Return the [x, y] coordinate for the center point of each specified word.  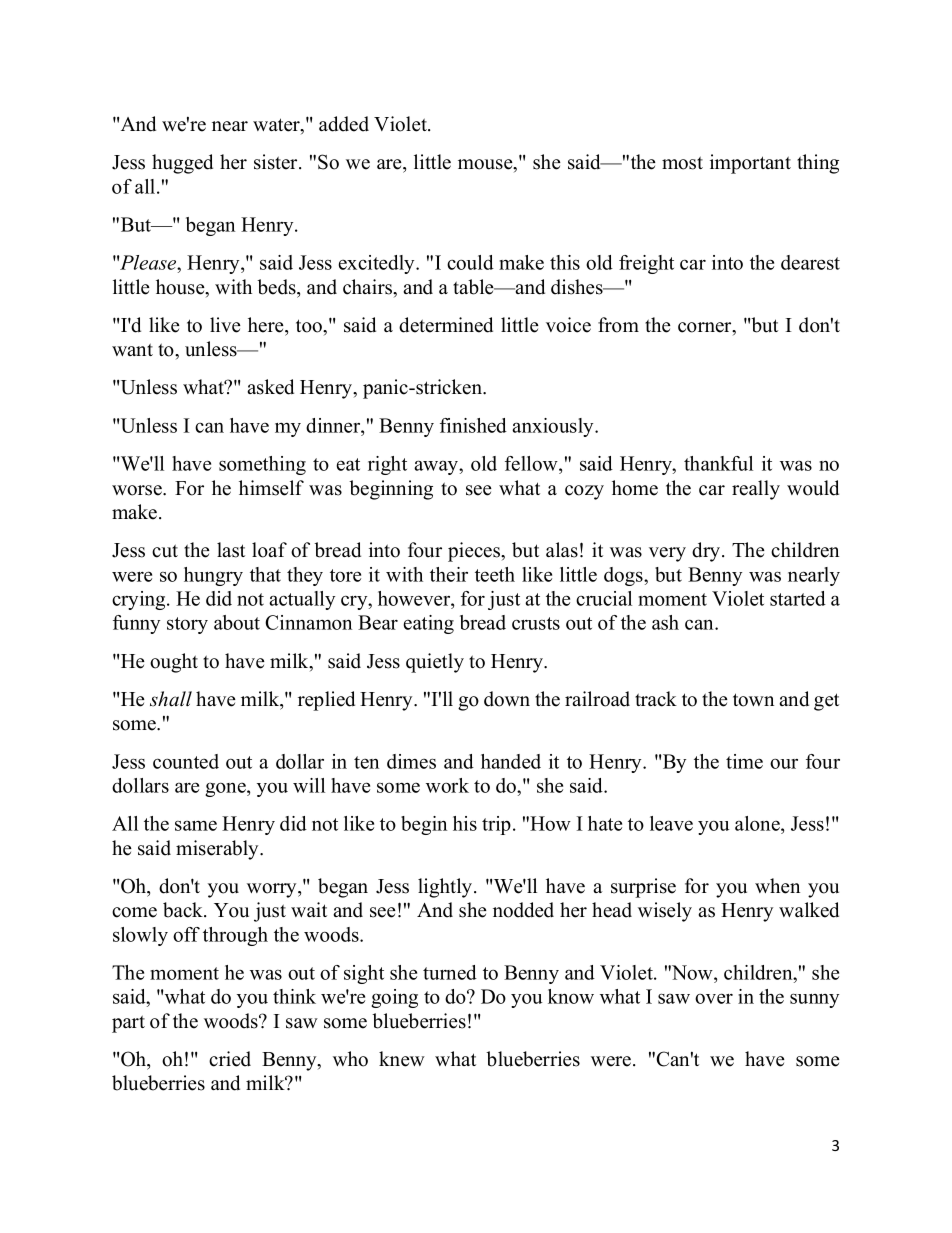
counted [186, 761]
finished [473, 425]
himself [271, 488]
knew [402, 1059]
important [750, 164]
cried [230, 1059]
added [344, 124]
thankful [718, 463]
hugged [182, 164]
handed [511, 761]
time [744, 761]
